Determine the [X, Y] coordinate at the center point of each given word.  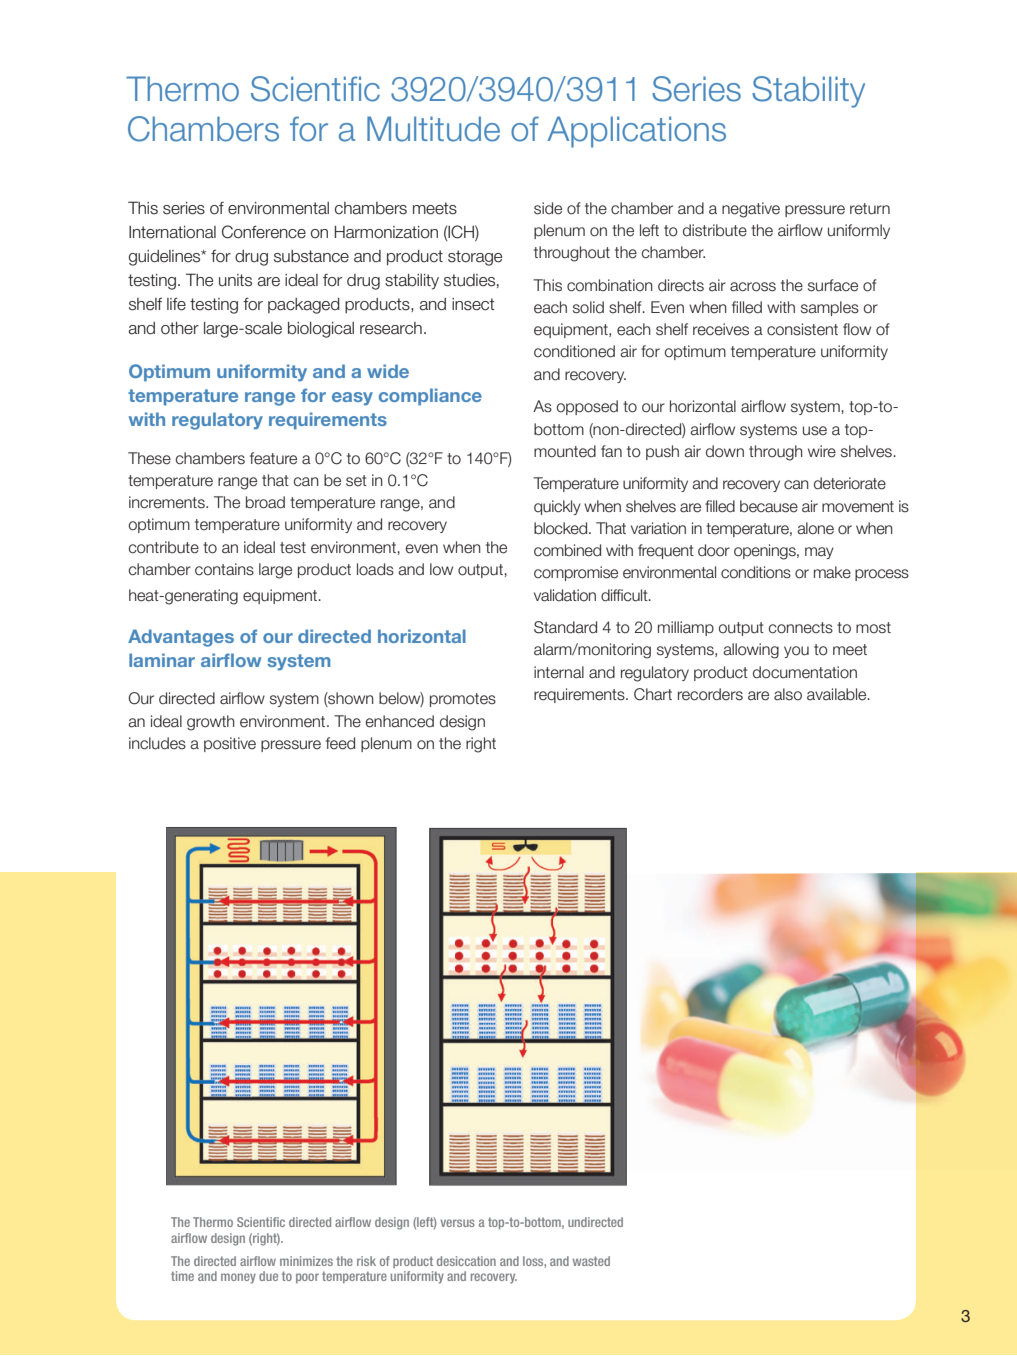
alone [815, 528]
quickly [557, 507]
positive [230, 744]
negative [751, 210]
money [238, 1278]
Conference [264, 232]
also [788, 694]
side [548, 208]
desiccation [466, 1261]
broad [265, 502]
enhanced [399, 721]
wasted [591, 1261]
